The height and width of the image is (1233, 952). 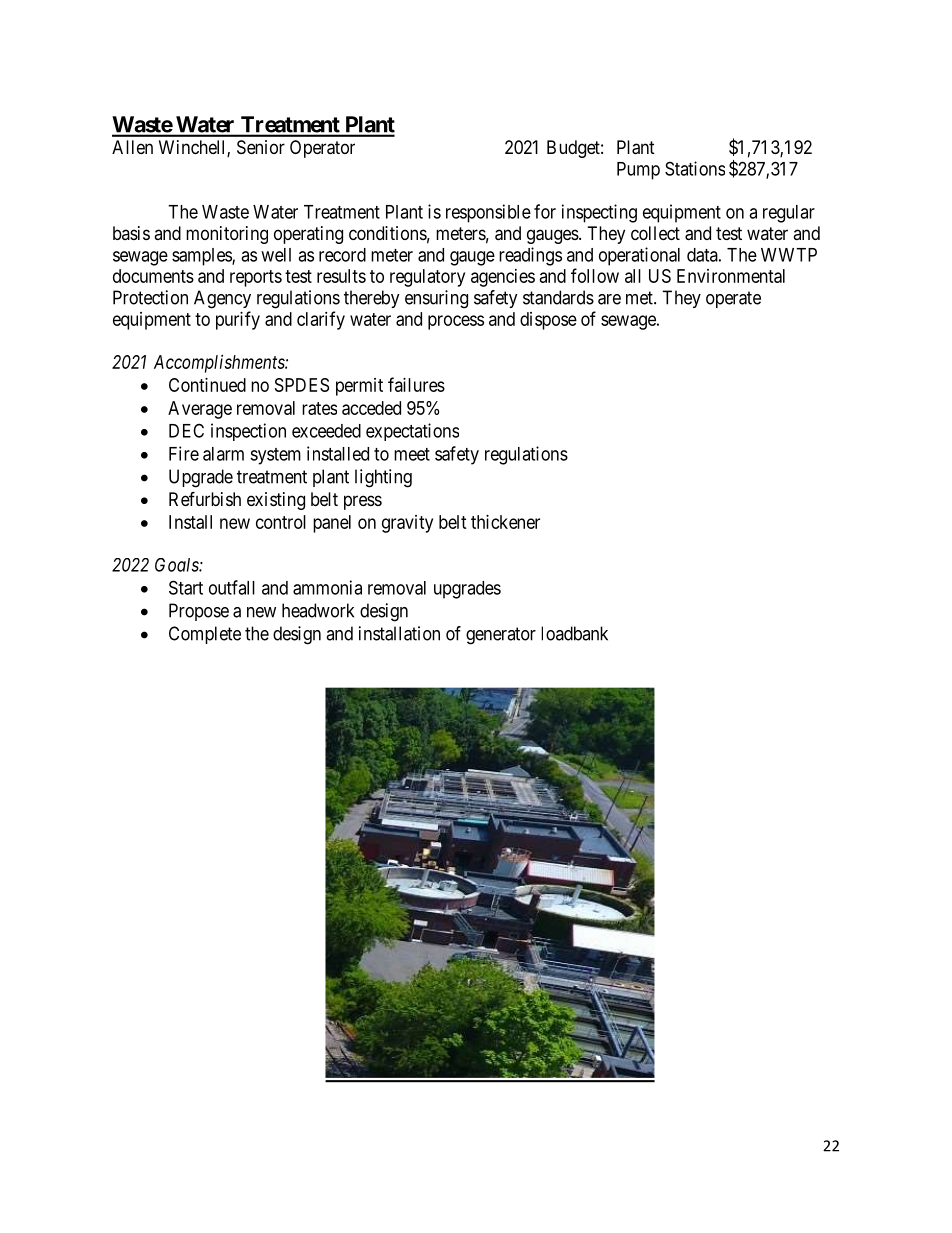 What do you see at coordinates (207, 385) in the image?
I see `Continued` at bounding box center [207, 385].
